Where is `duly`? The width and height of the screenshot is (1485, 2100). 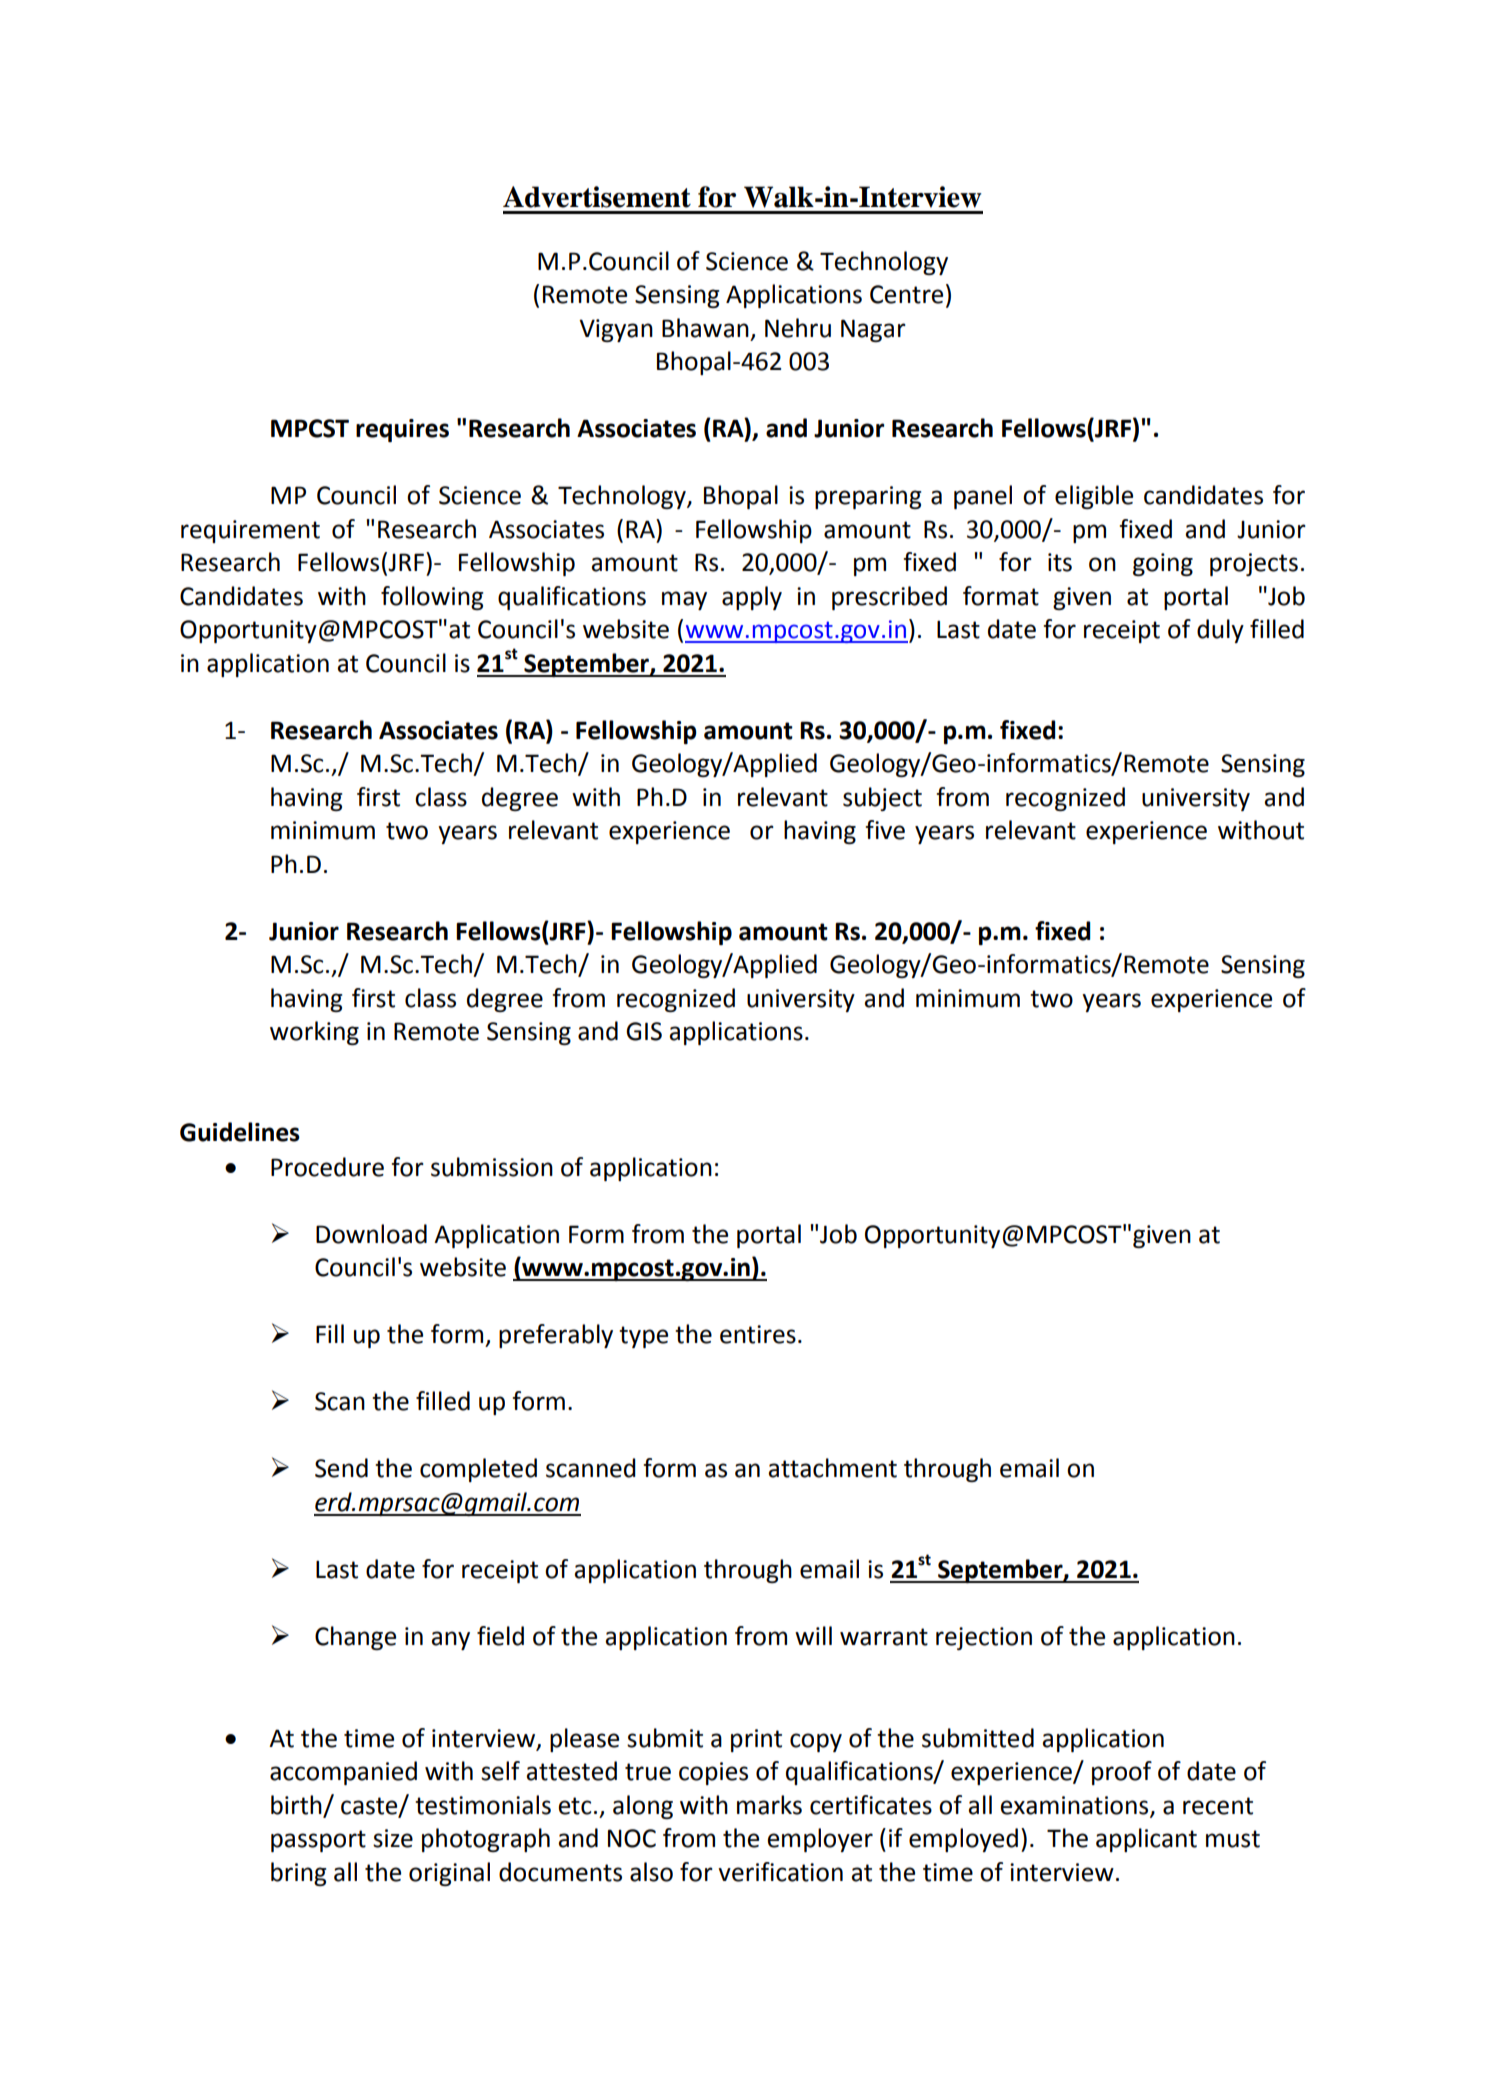
duly is located at coordinates (1220, 631).
